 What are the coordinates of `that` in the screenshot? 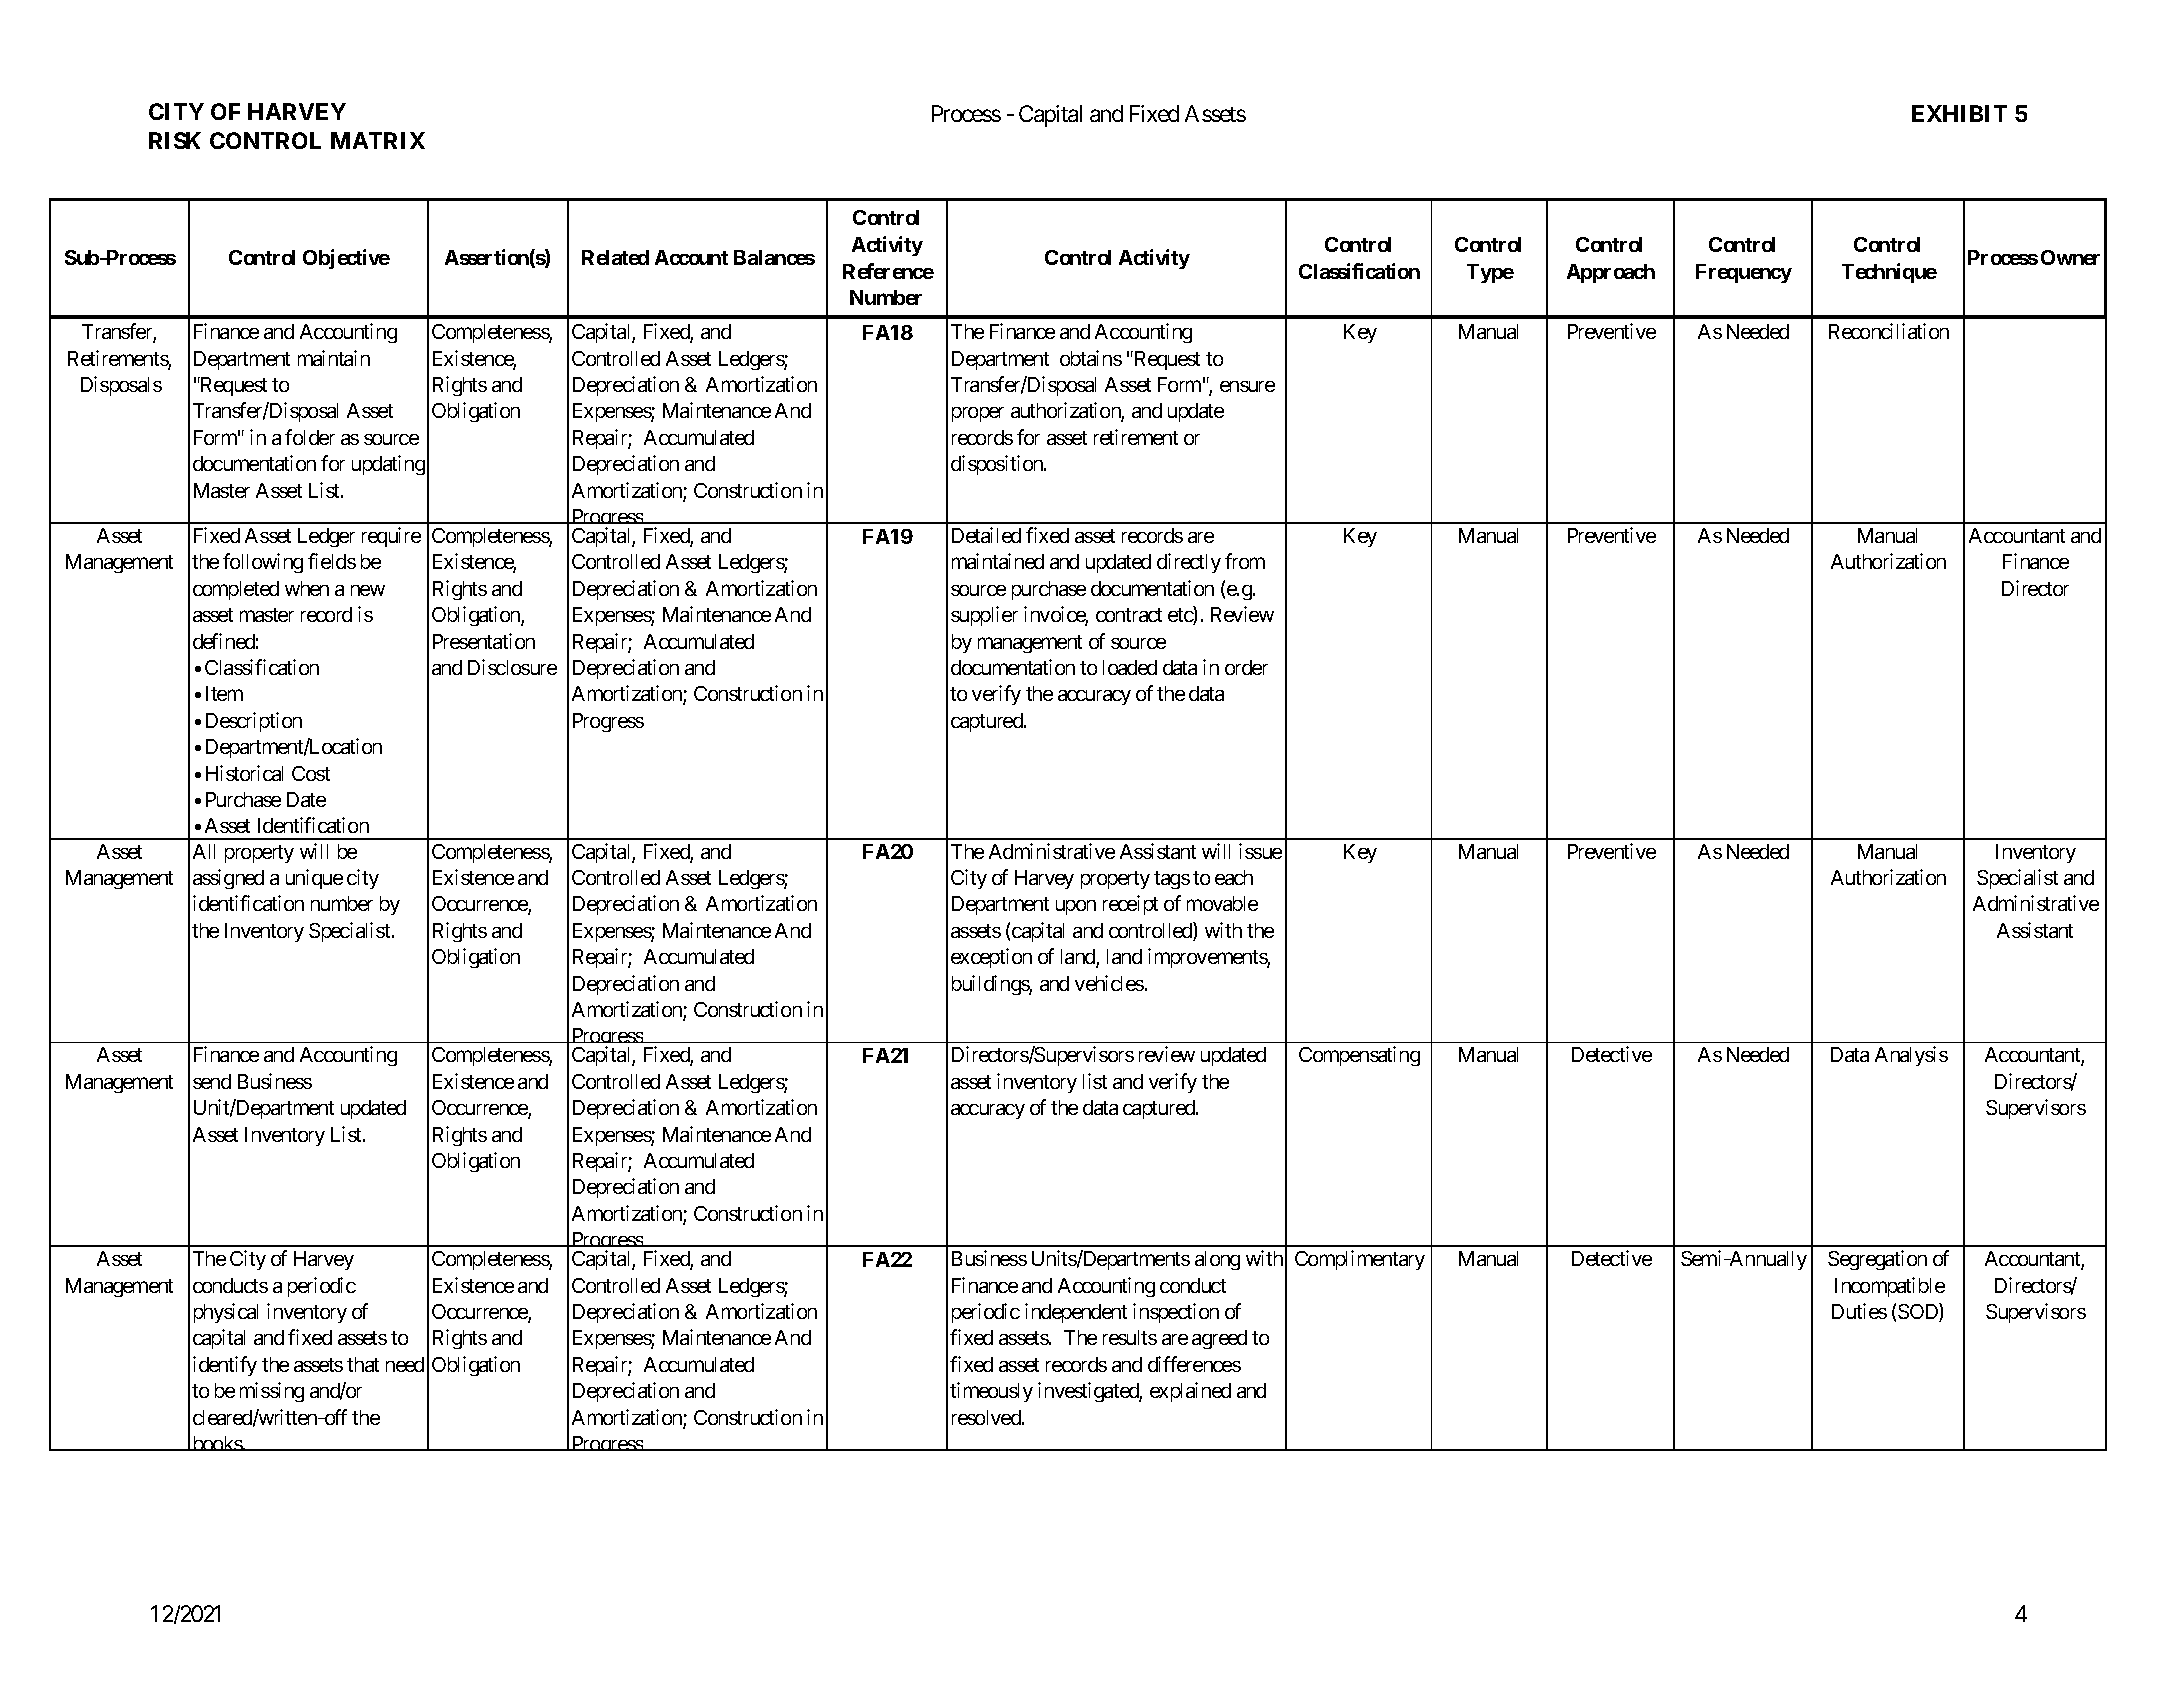 It's located at (363, 1364).
